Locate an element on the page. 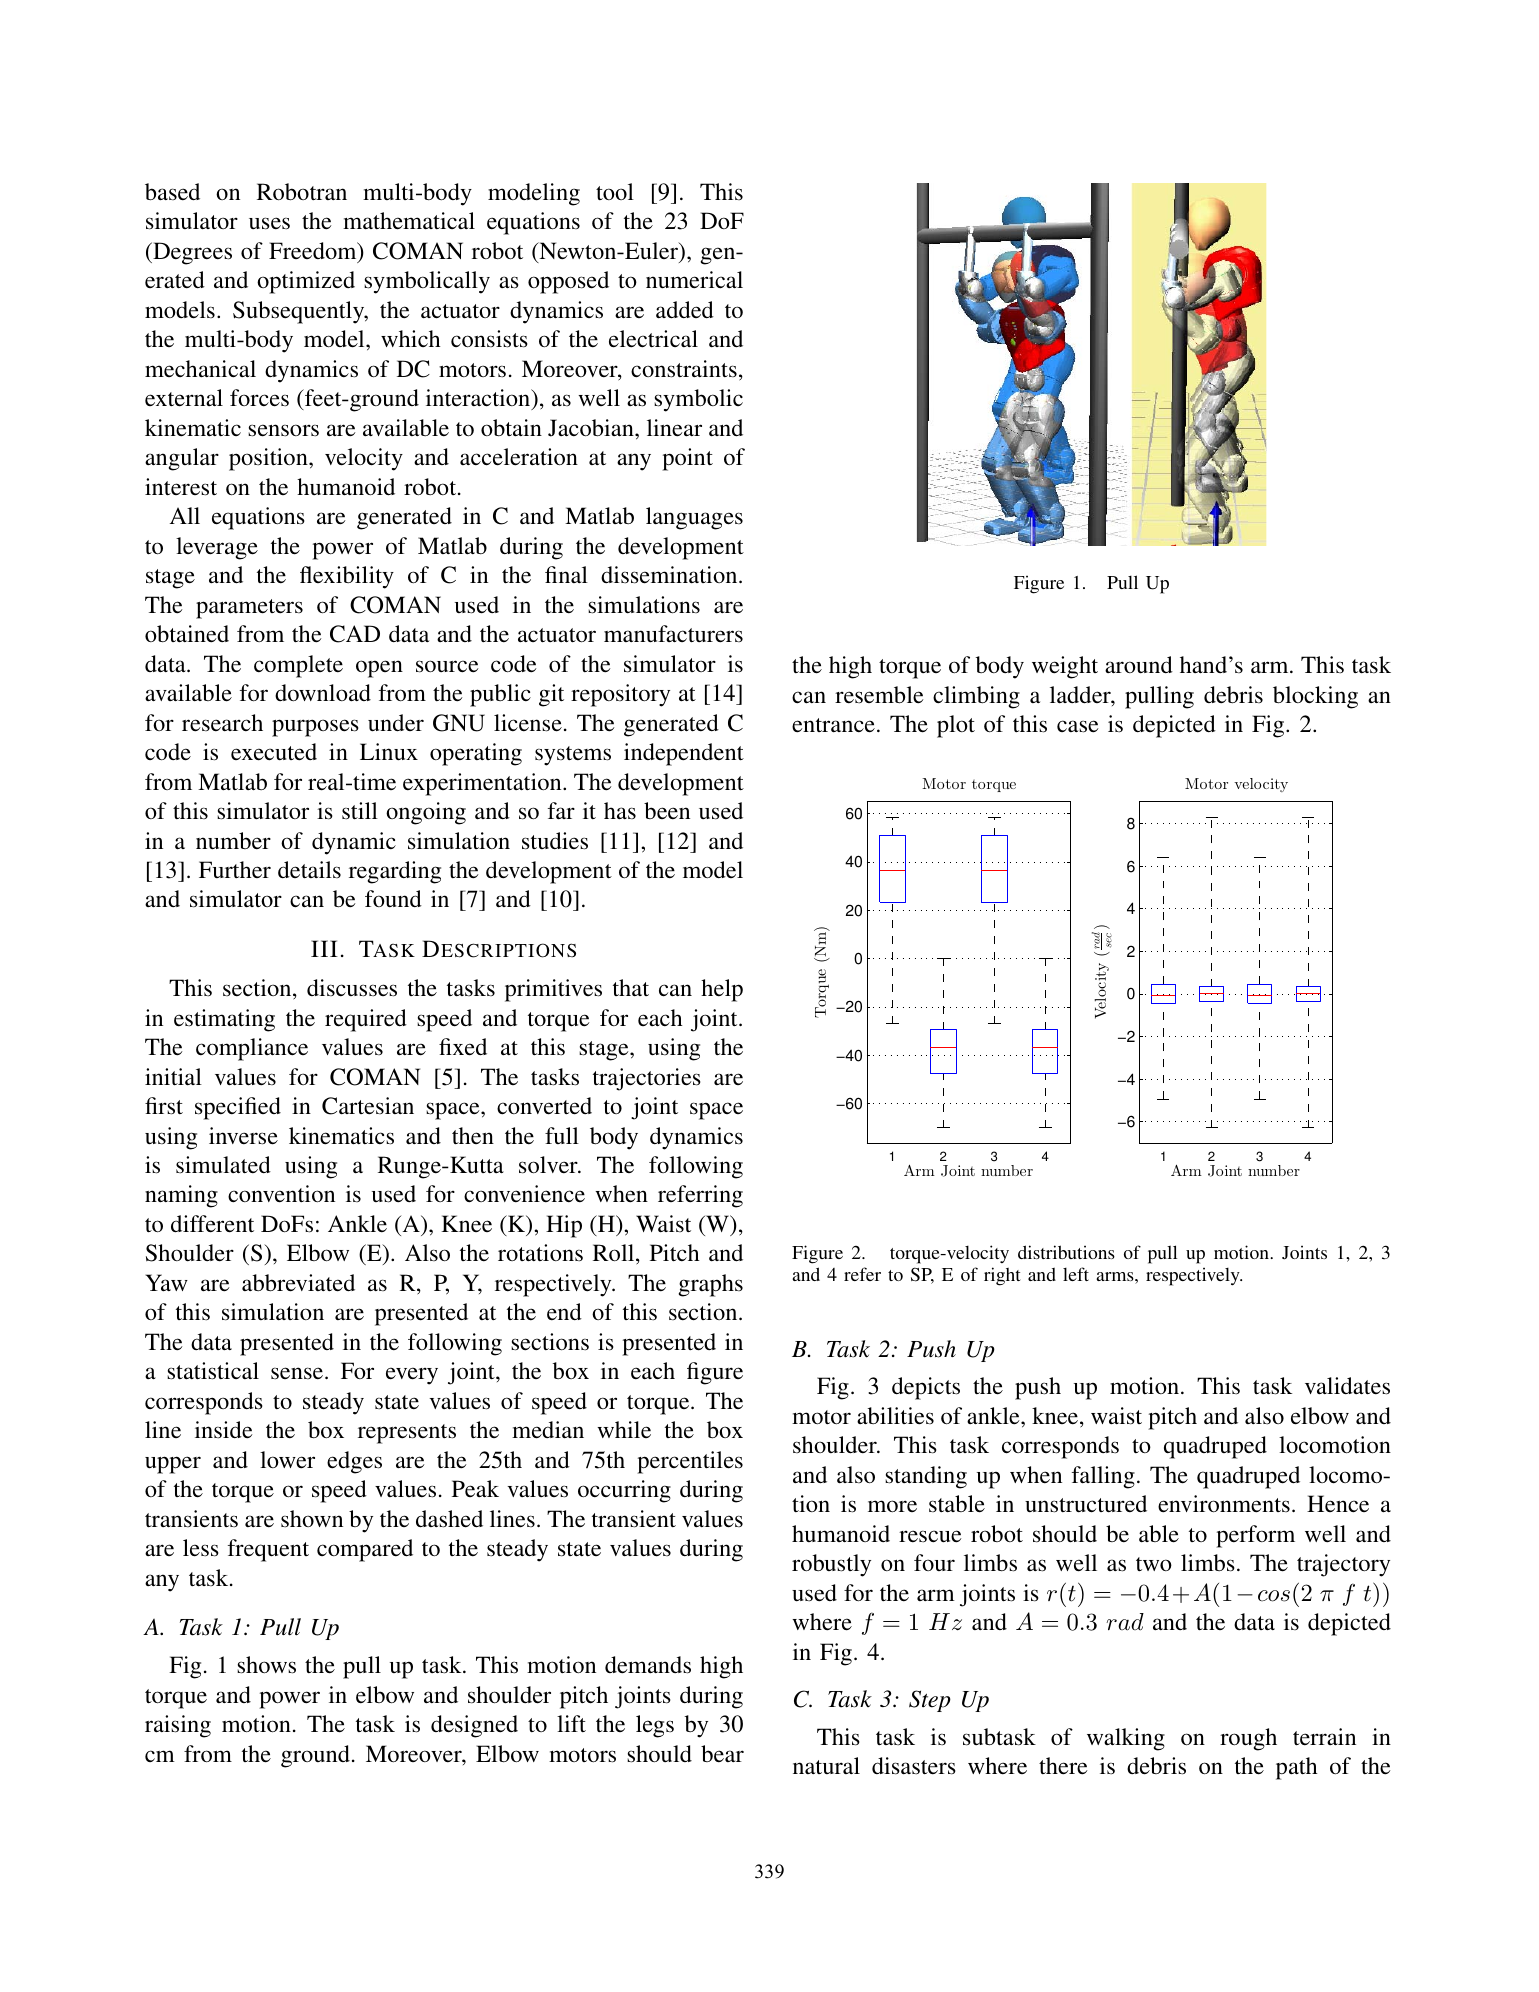  shows is located at coordinates (266, 1665).
